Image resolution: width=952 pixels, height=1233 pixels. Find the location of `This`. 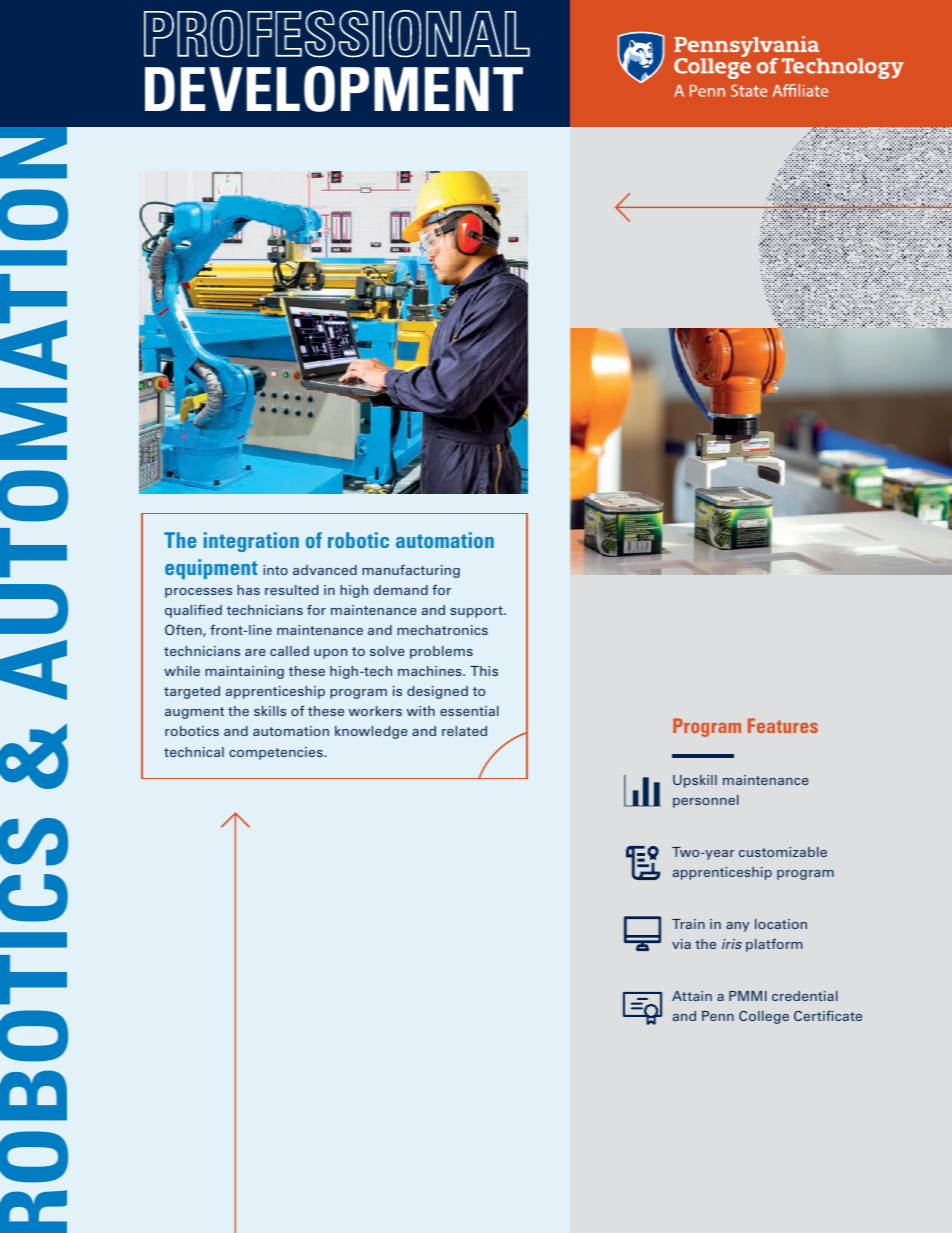

This is located at coordinates (484, 671).
